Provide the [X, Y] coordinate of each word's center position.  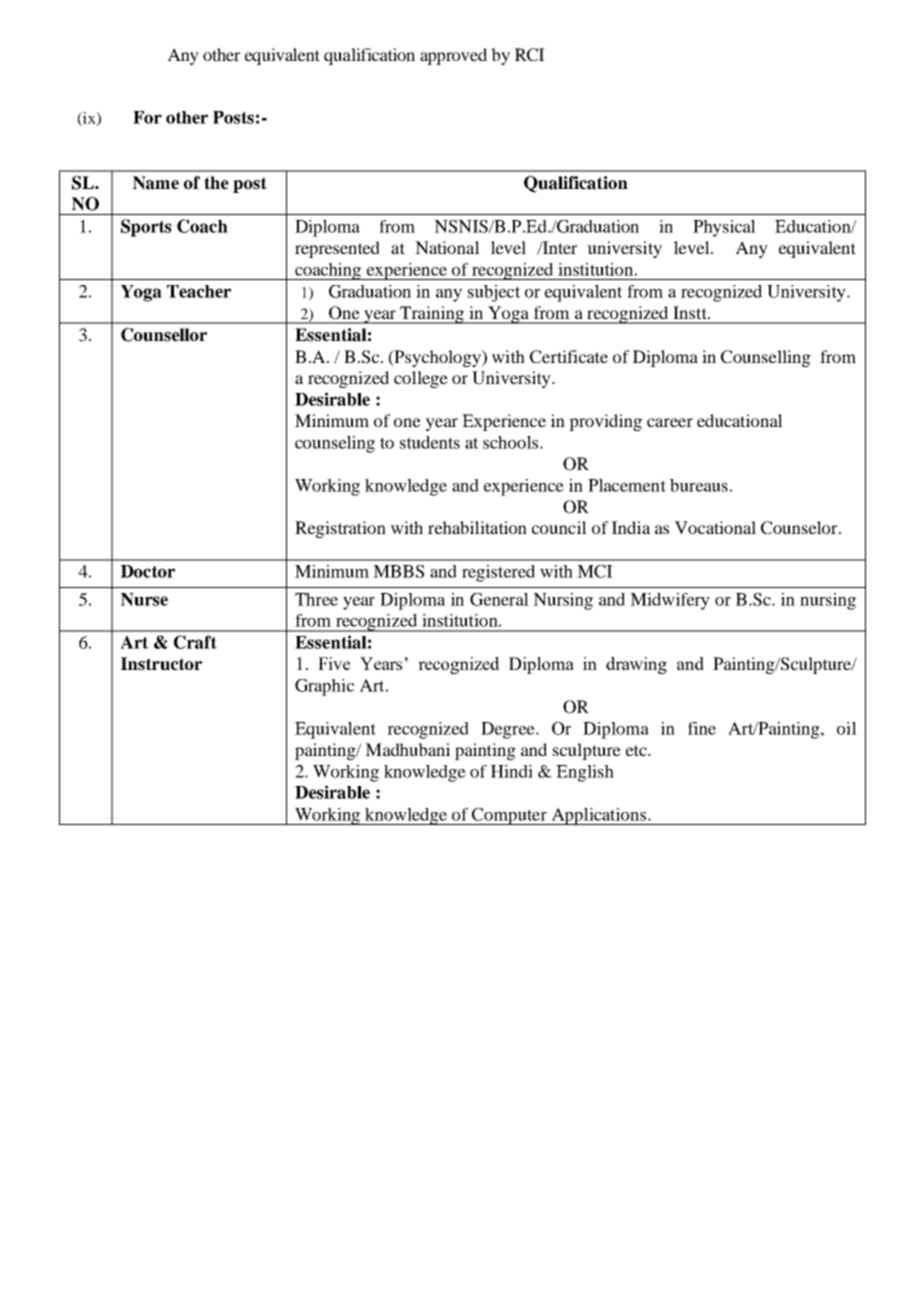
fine [702, 728]
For [147, 117]
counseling [335, 444]
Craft [195, 642]
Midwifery [670, 601]
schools [512, 442]
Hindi [512, 771]
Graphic [324, 687]
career [670, 422]
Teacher [199, 291]
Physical [724, 228]
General [499, 599]
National [447, 247]
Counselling [766, 358]
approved [453, 56]
